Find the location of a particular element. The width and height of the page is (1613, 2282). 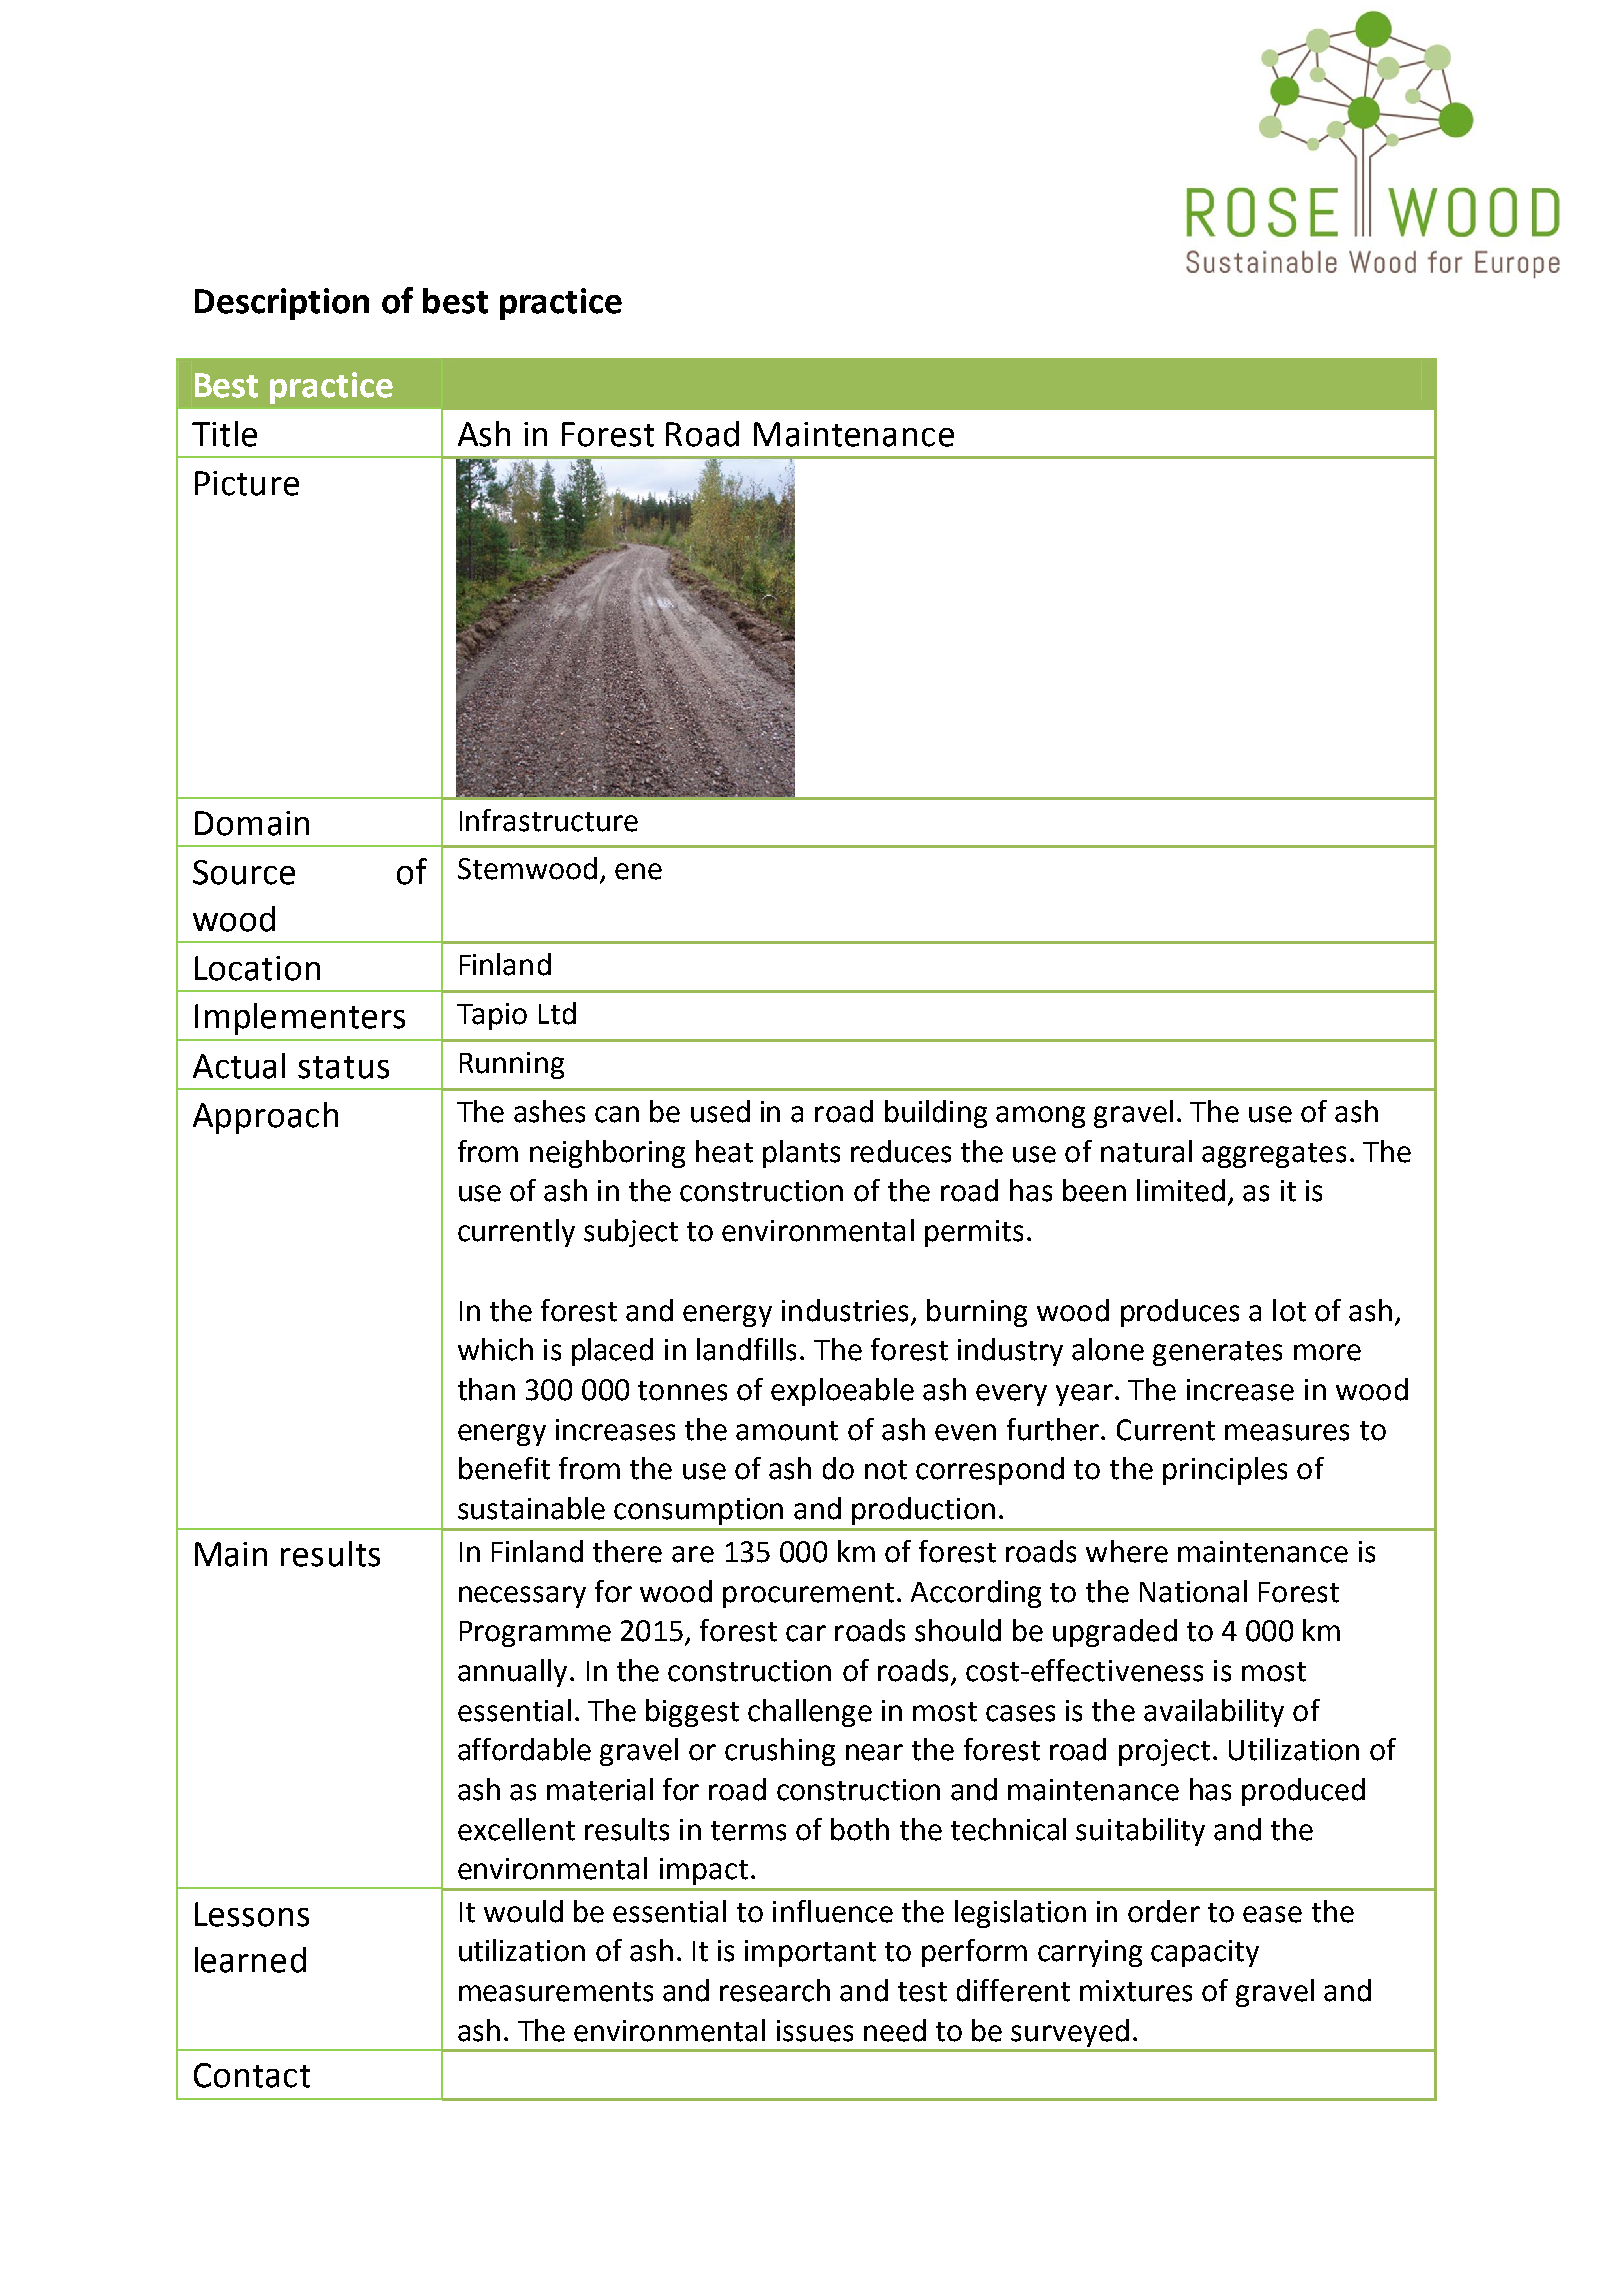

Picture is located at coordinates (247, 483).
